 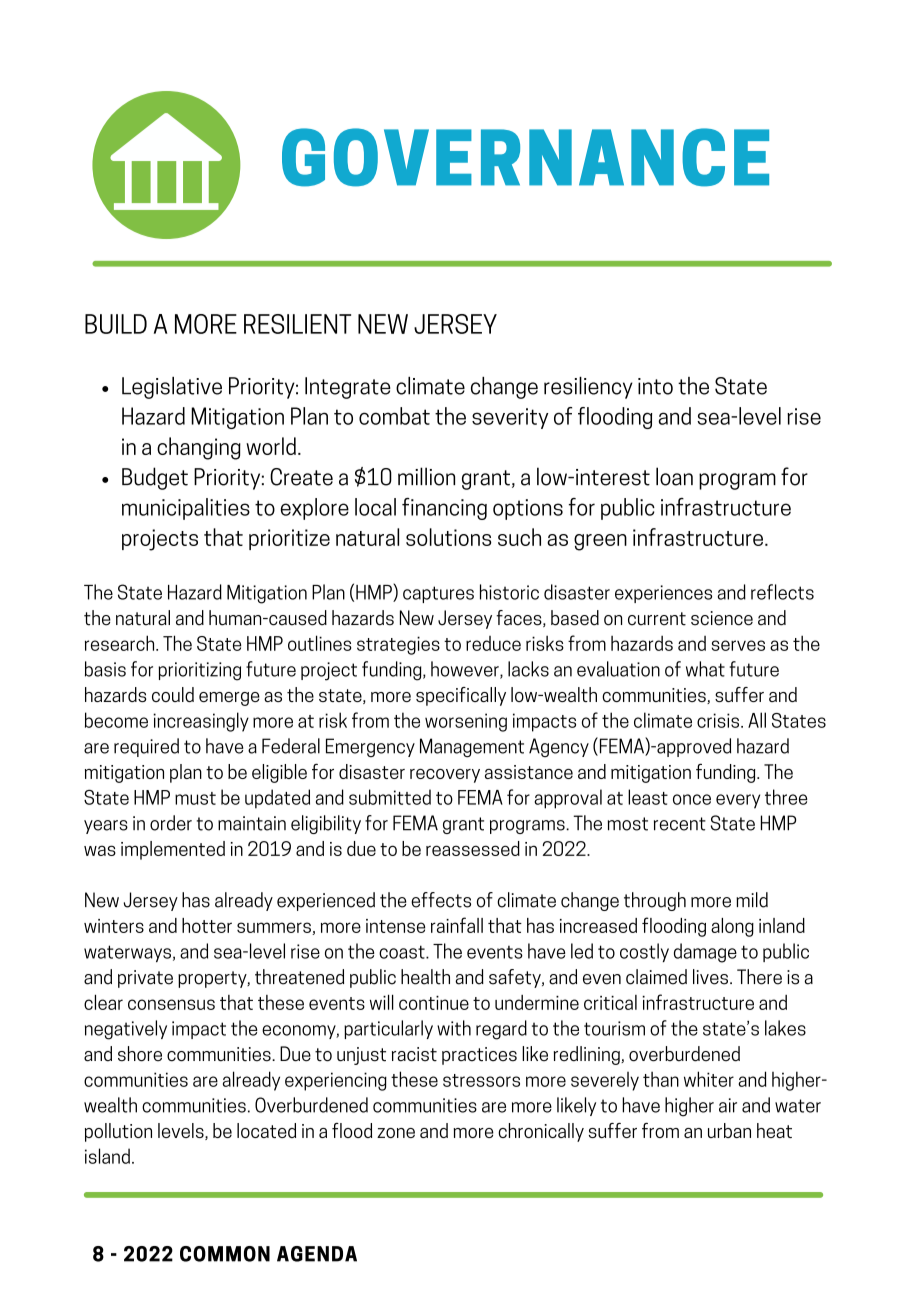 I want to click on could, so click(x=173, y=694).
